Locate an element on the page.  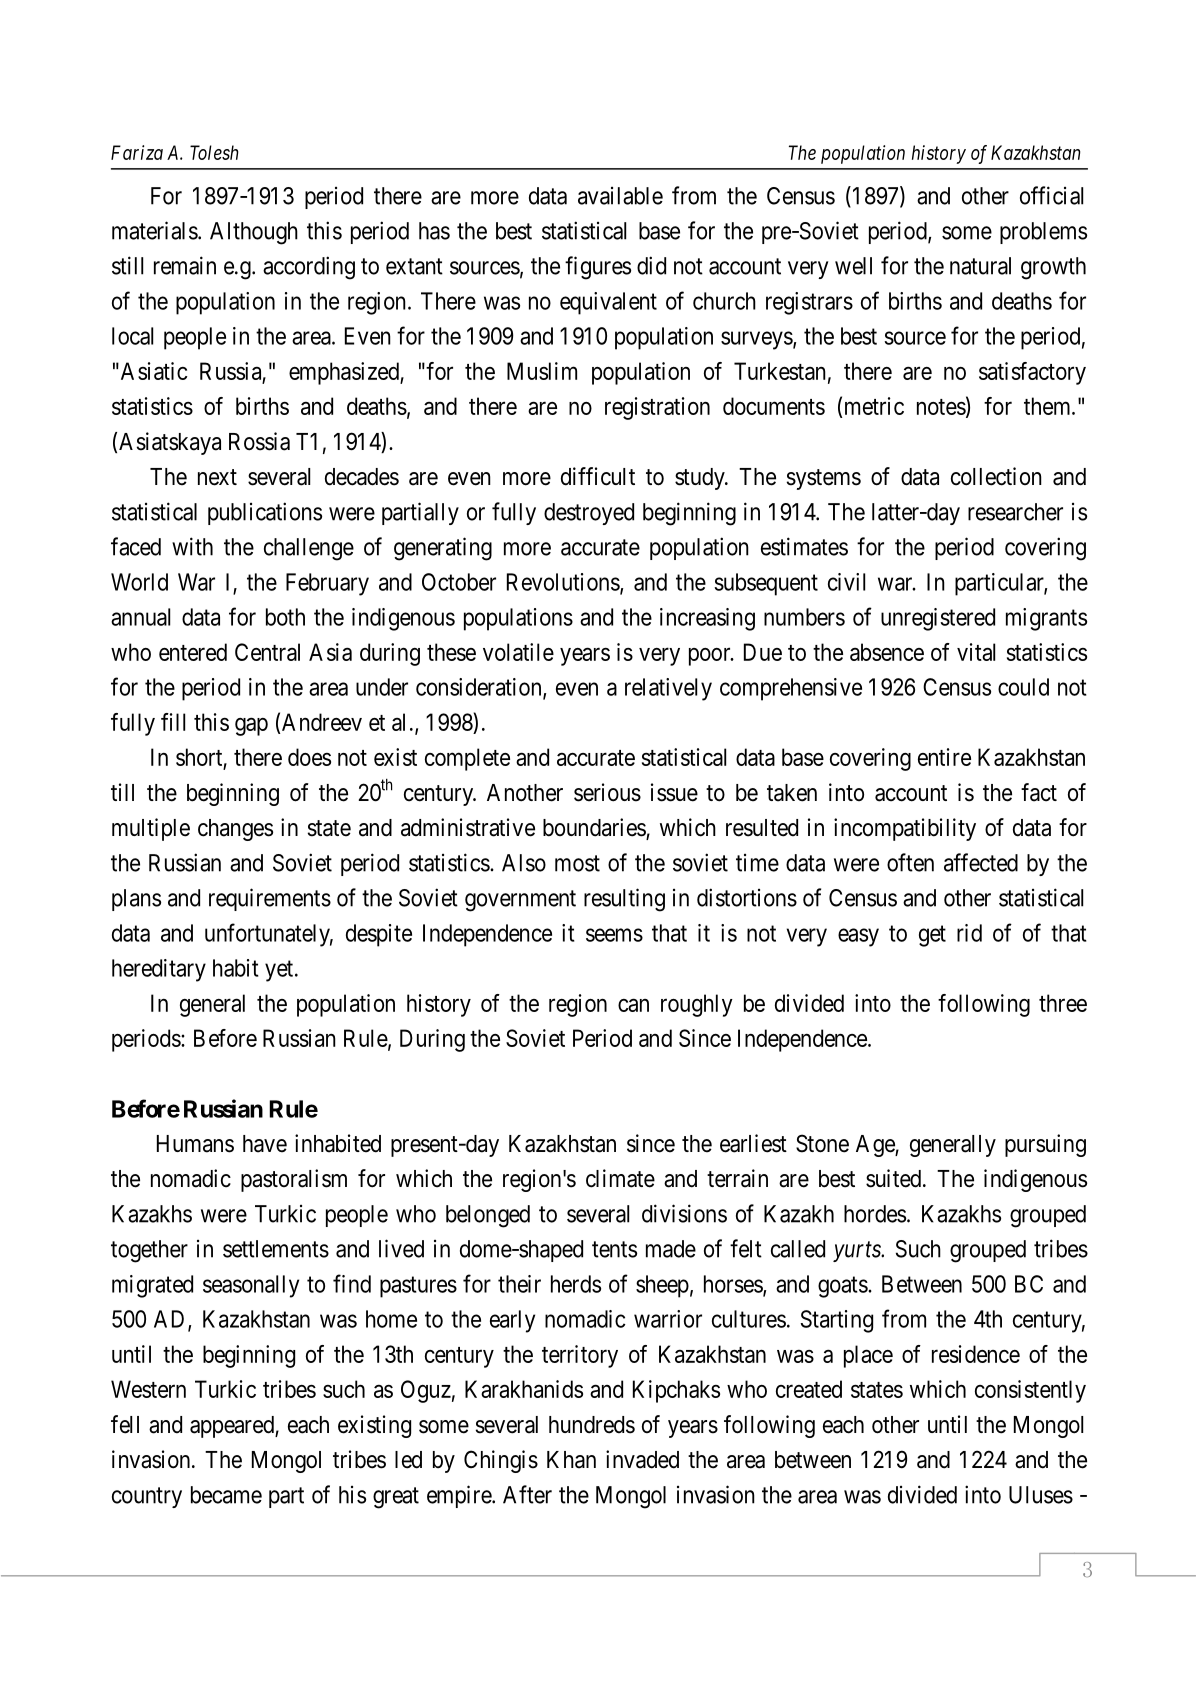
affected is located at coordinates (981, 862).
